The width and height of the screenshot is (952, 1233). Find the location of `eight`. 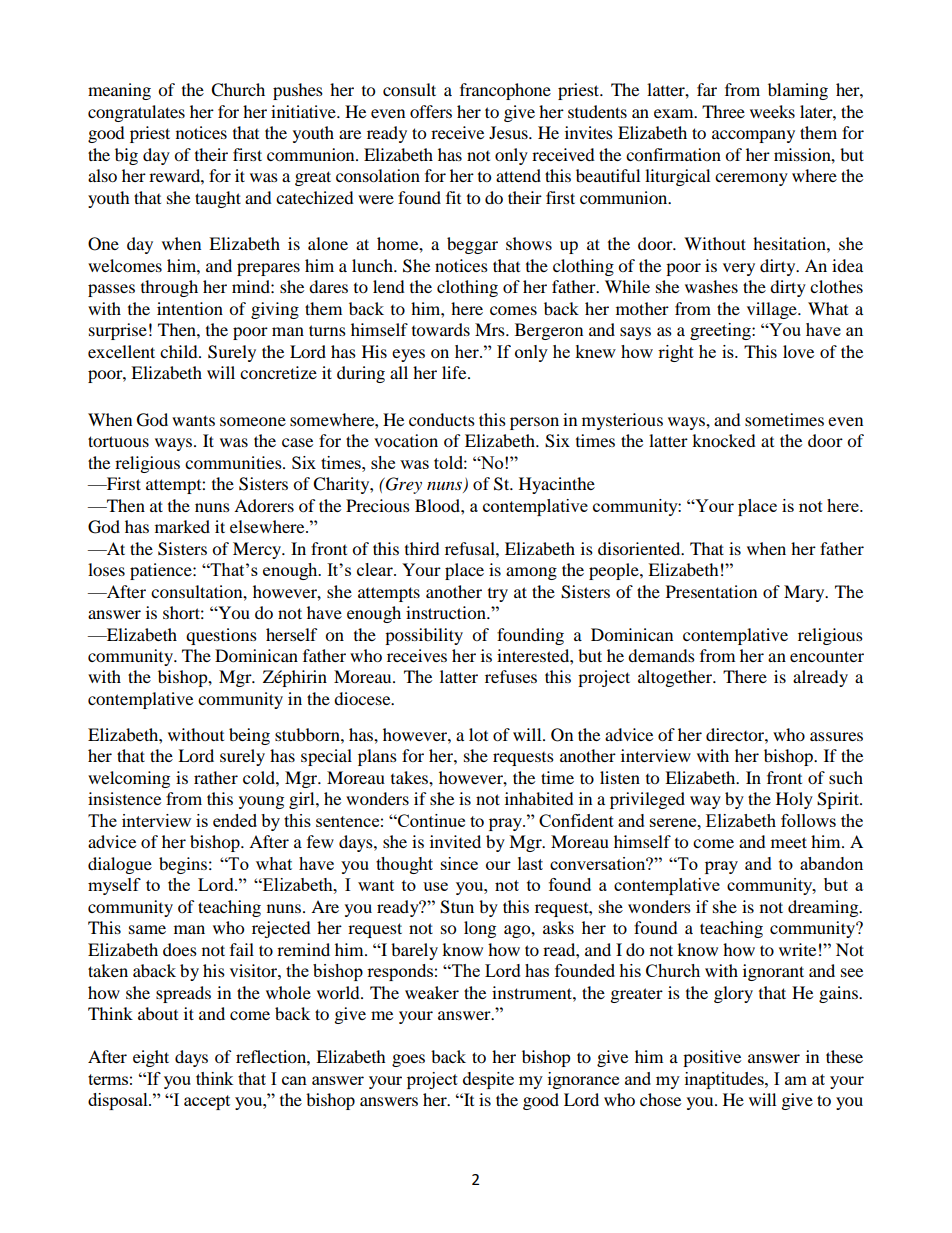

eight is located at coordinates (151, 1058).
